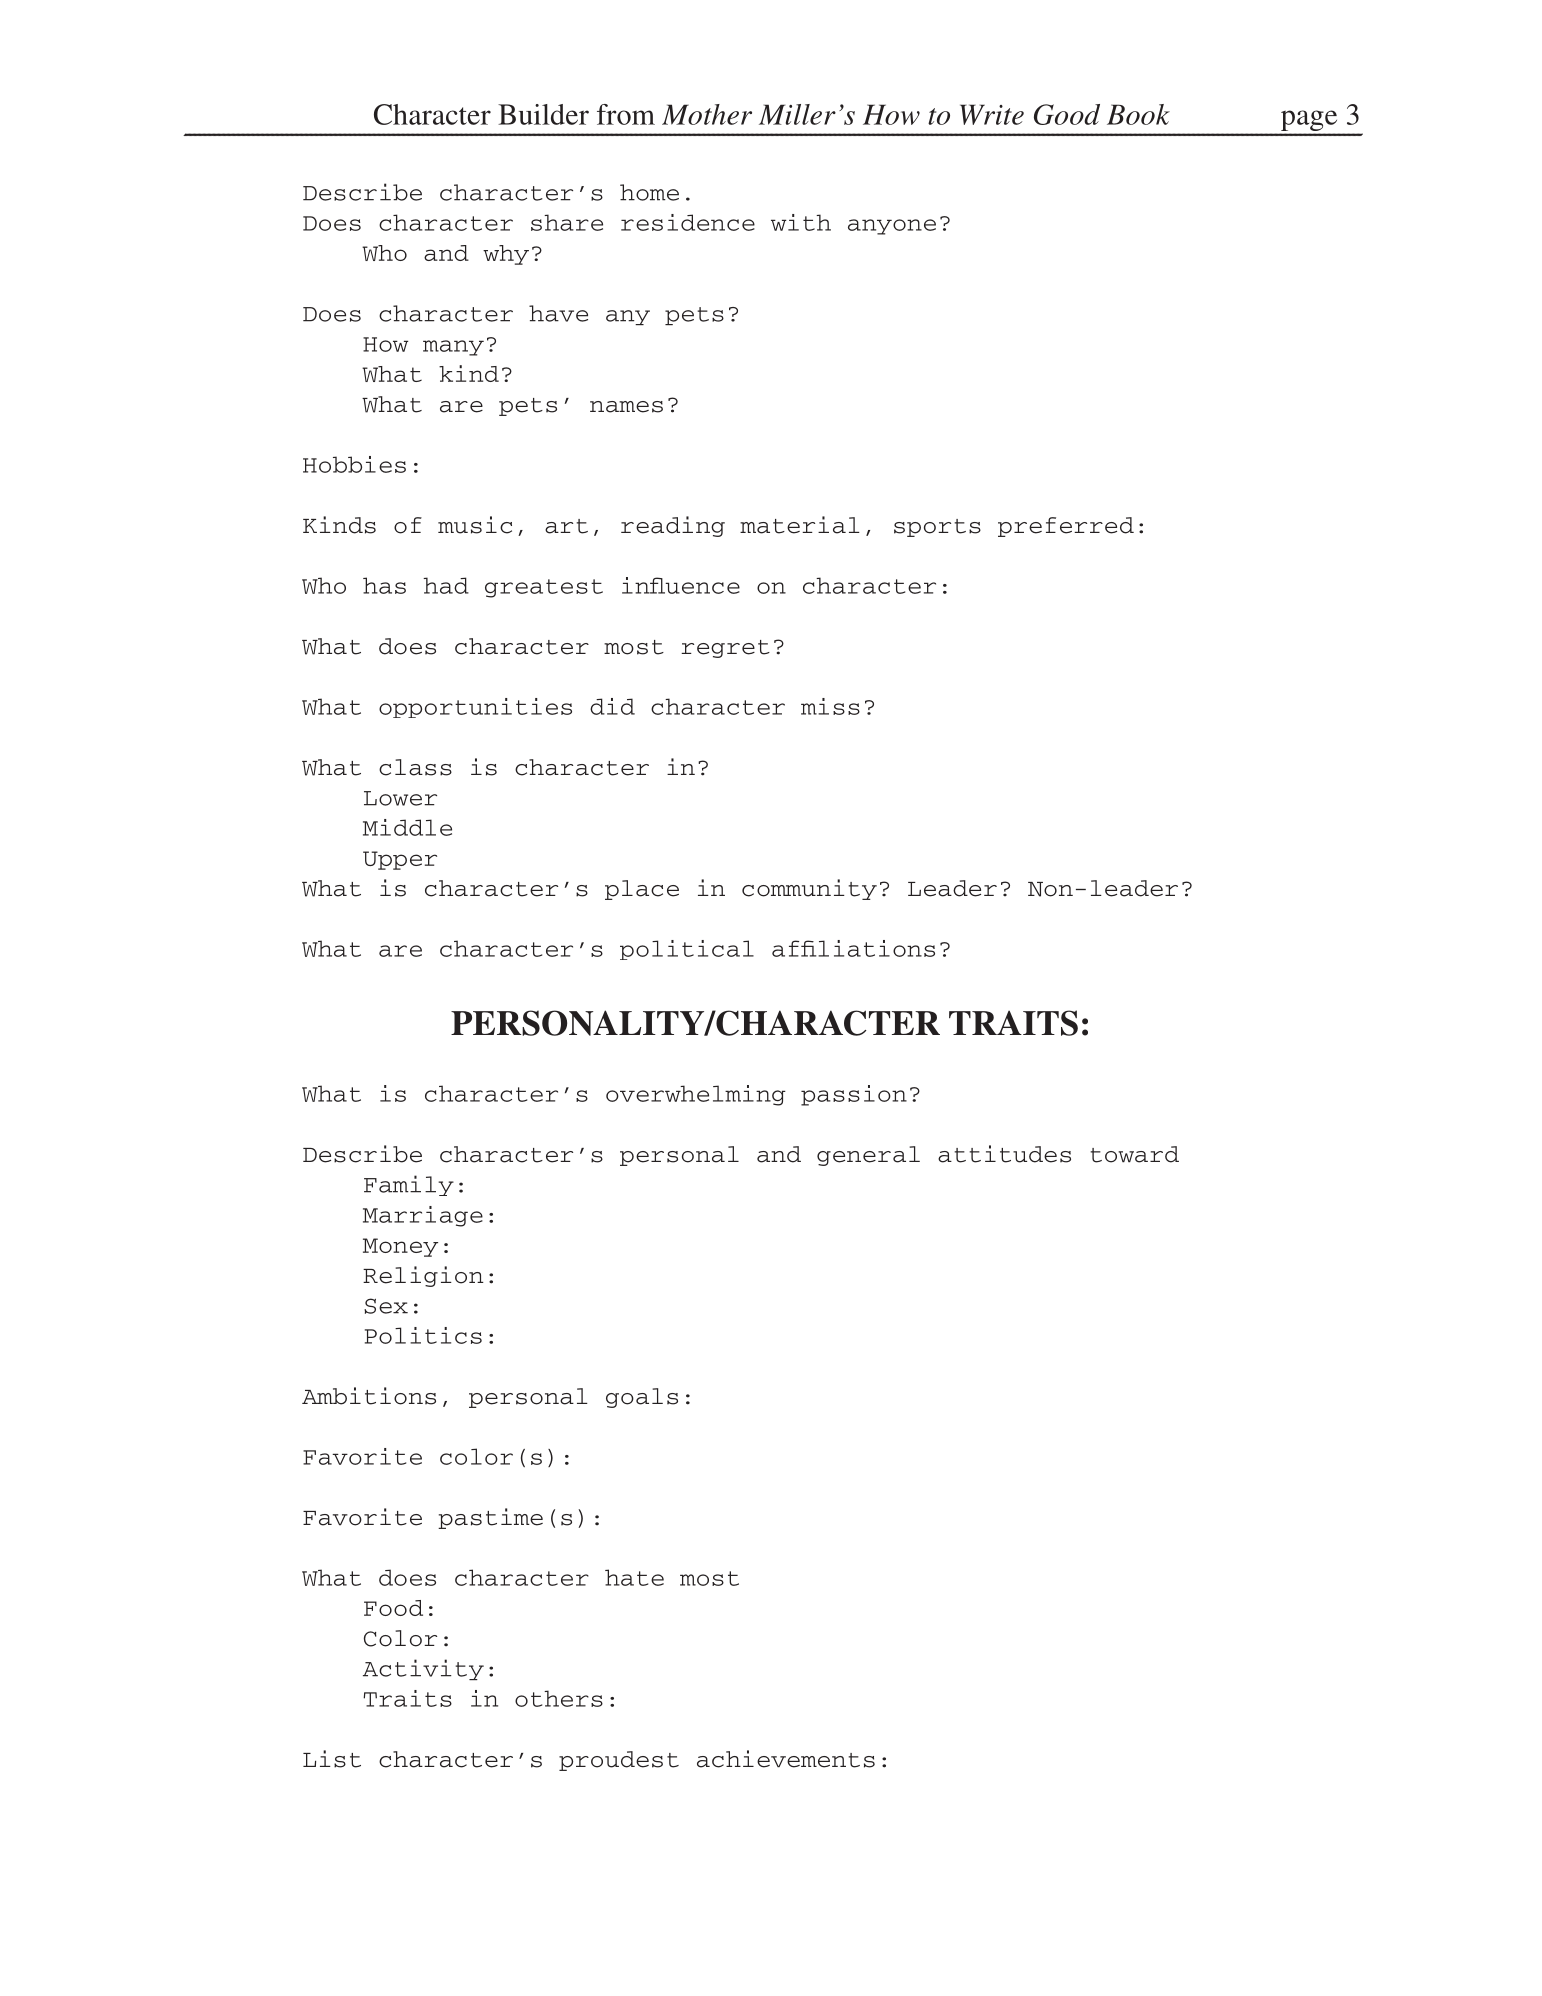  What do you see at coordinates (1066, 527) in the screenshot?
I see `preferred` at bounding box center [1066, 527].
